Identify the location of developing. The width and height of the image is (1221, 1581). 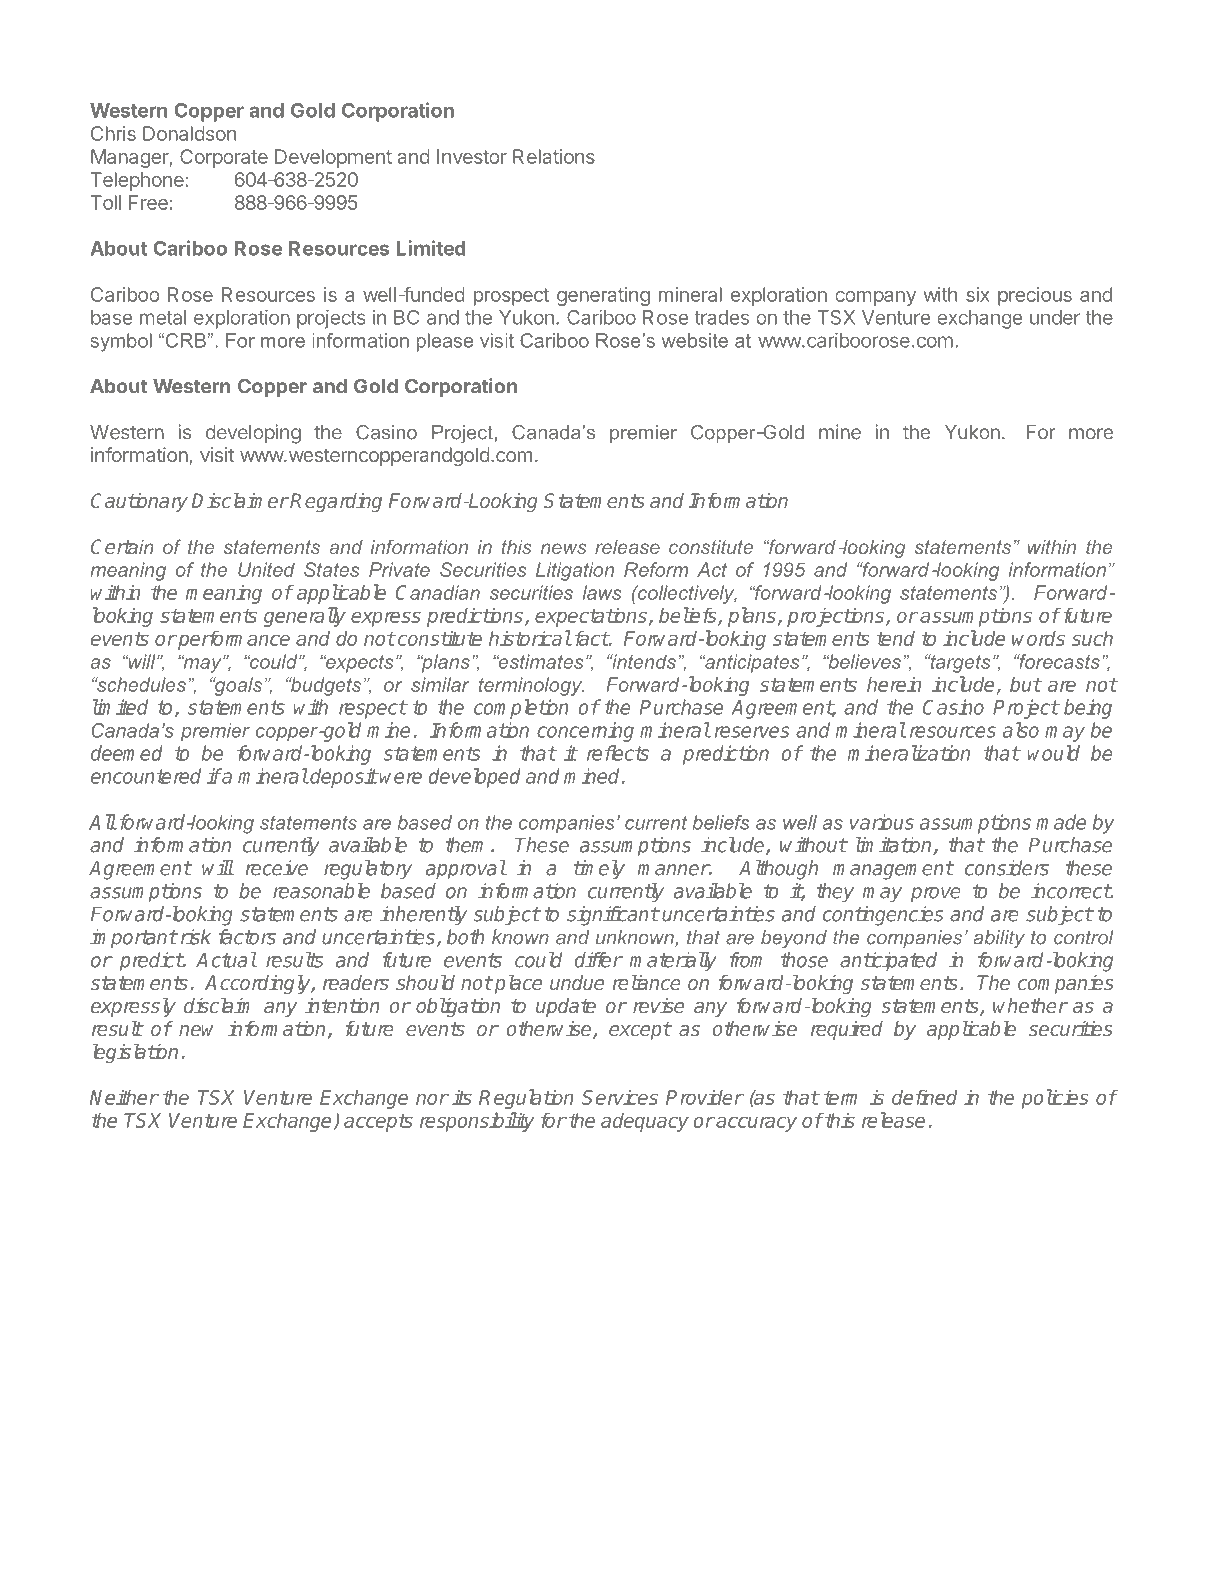
(253, 434).
